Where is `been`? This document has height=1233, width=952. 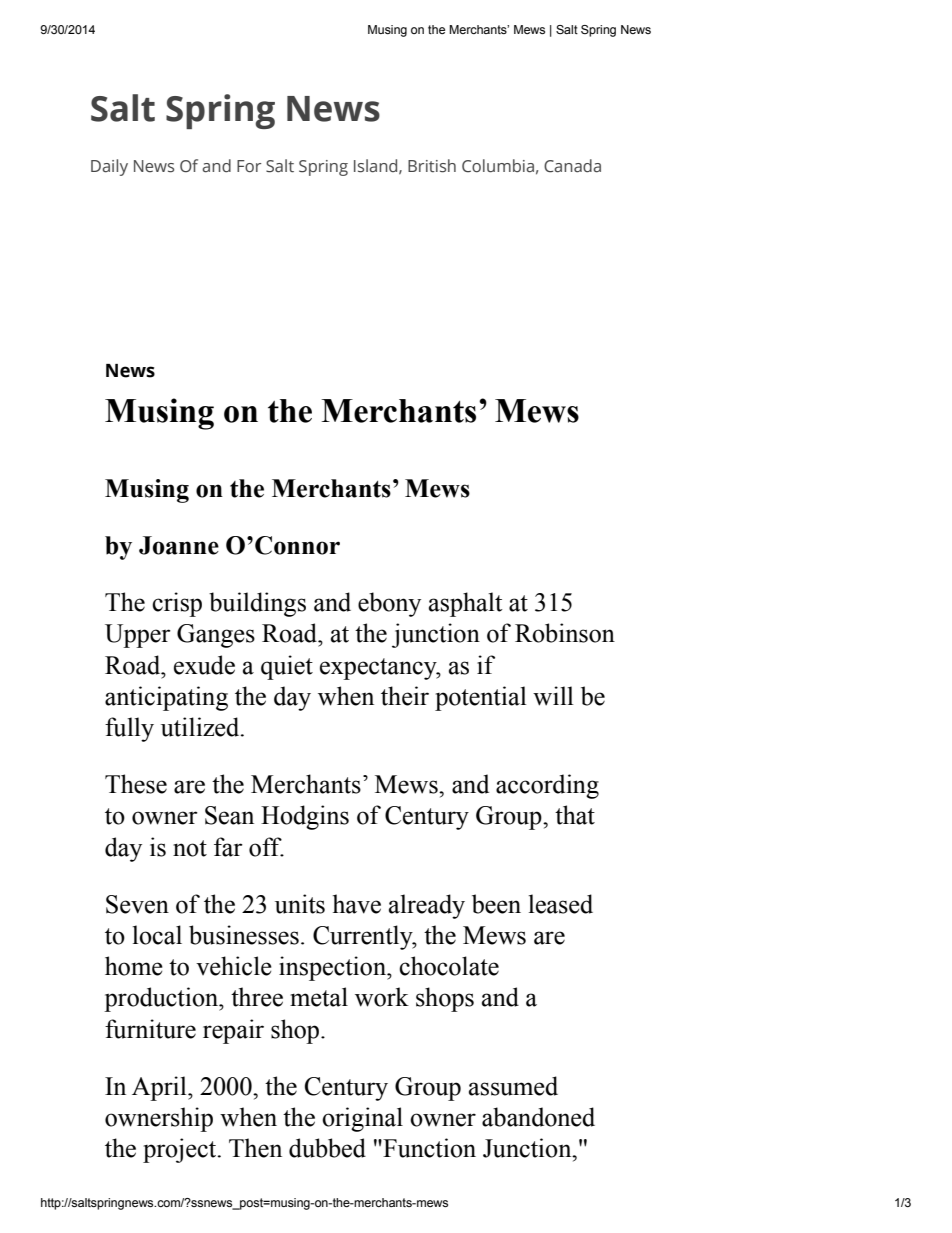
been is located at coordinates (496, 904).
